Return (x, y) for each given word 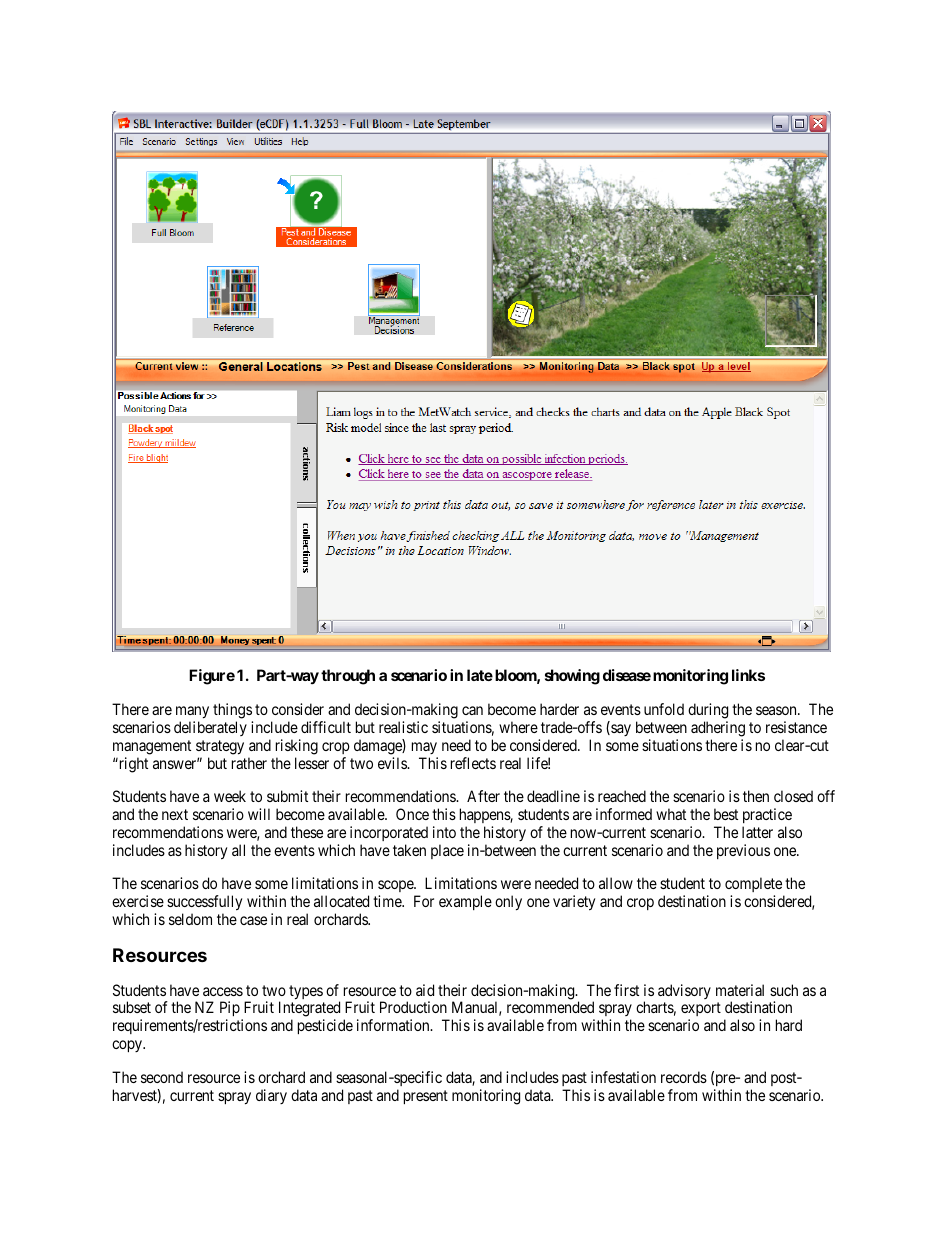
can (472, 710)
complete (753, 884)
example (465, 902)
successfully (204, 903)
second (162, 1077)
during (708, 711)
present (426, 1097)
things (232, 711)
